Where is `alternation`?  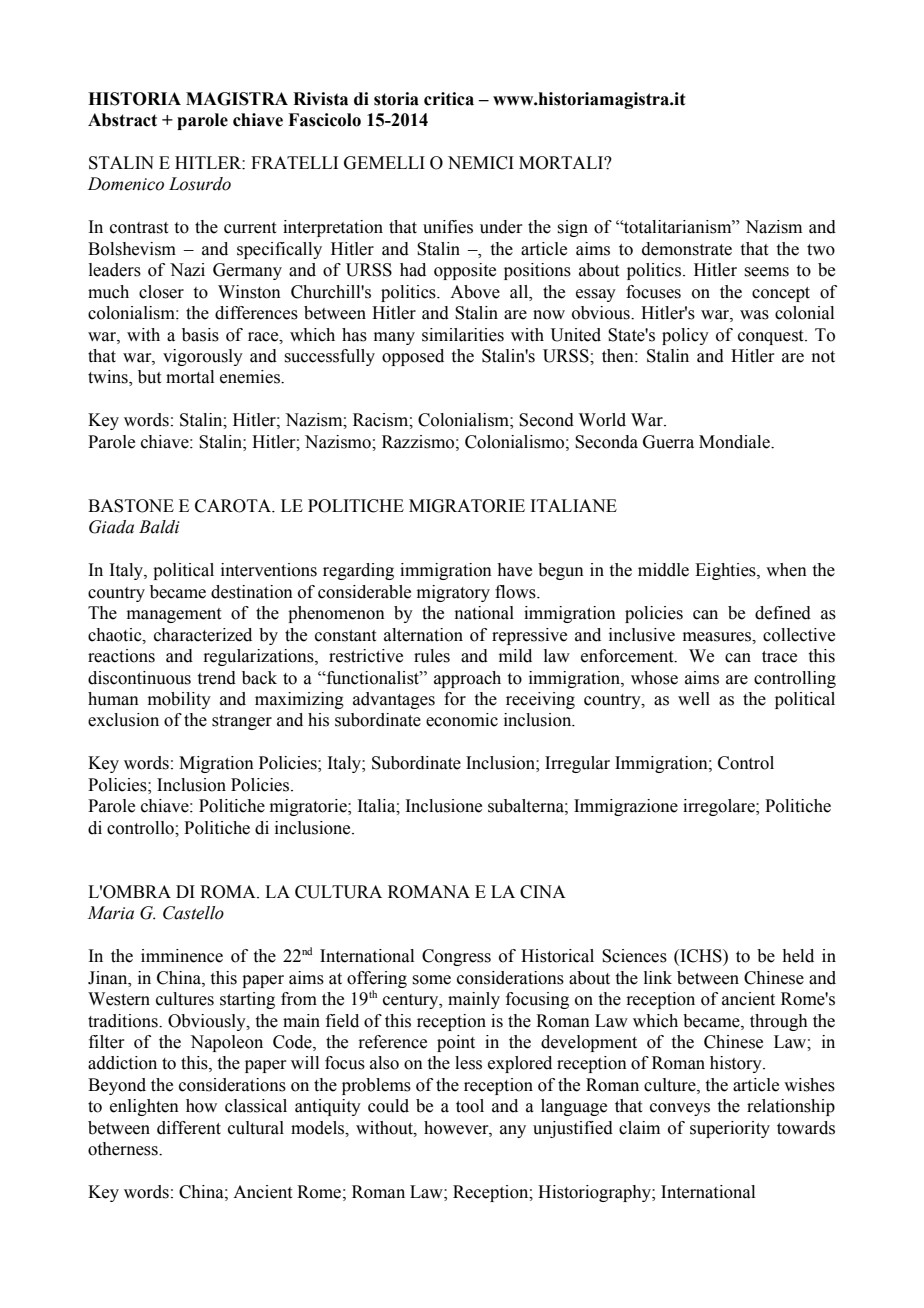 alternation is located at coordinates (423, 635).
